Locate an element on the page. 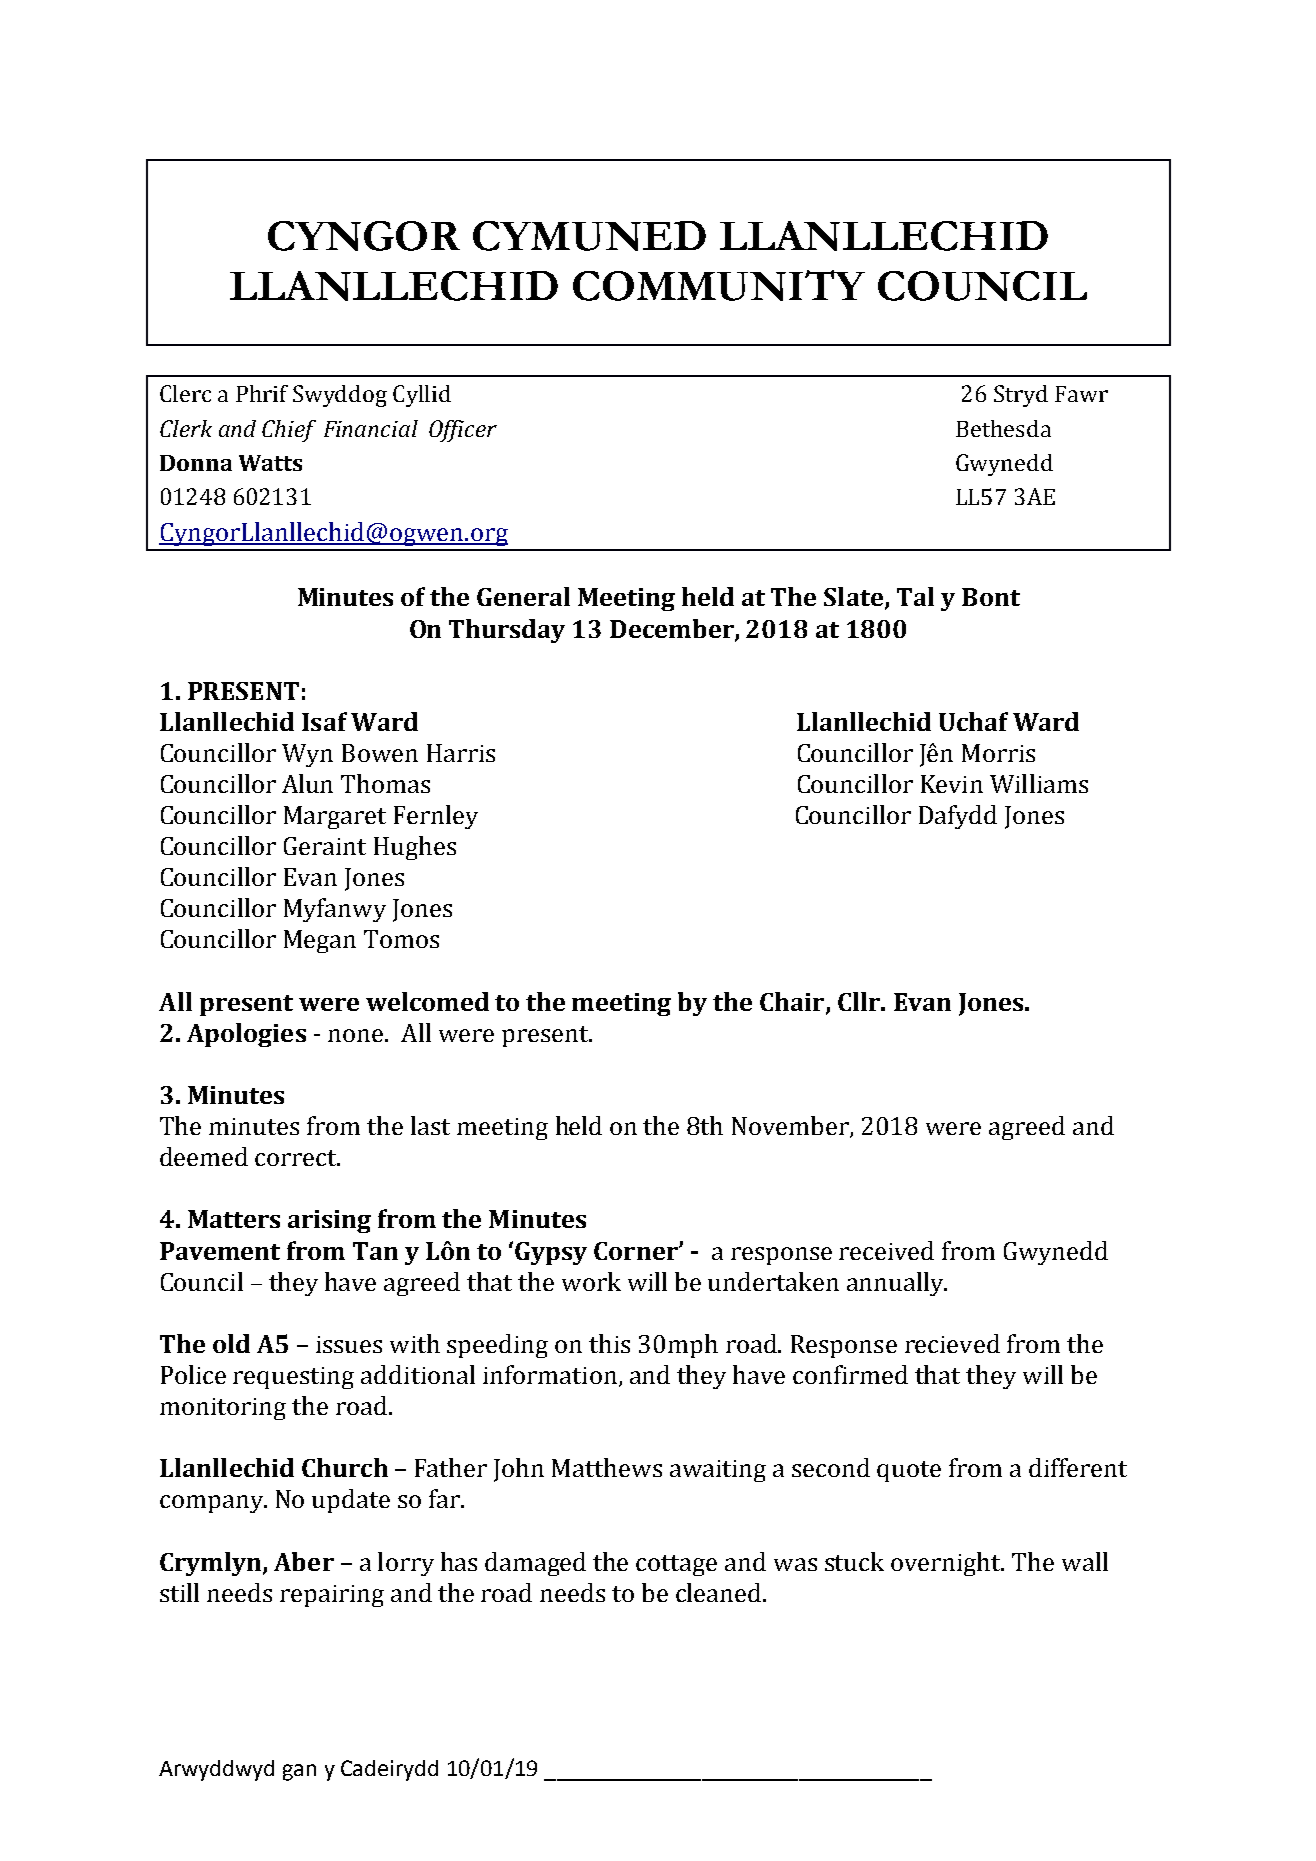 Image resolution: width=1316 pixels, height=1861 pixels. December is located at coordinates (673, 629).
